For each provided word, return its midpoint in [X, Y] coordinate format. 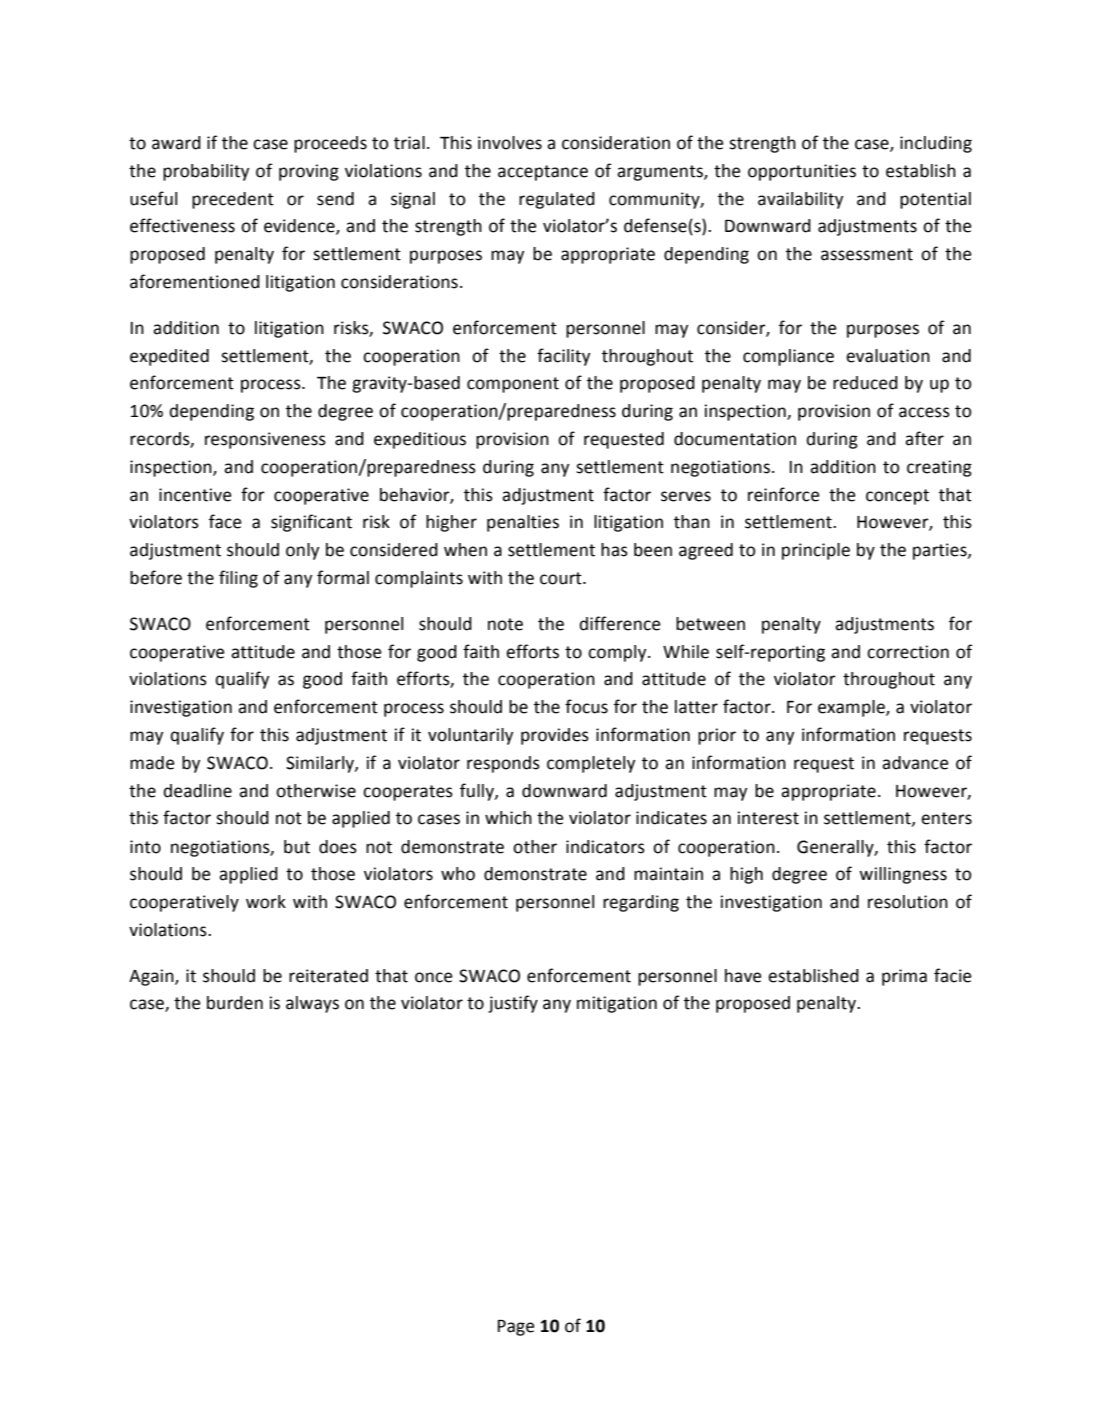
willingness [903, 875]
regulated [557, 200]
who [458, 874]
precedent [233, 200]
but [297, 847]
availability [800, 200]
